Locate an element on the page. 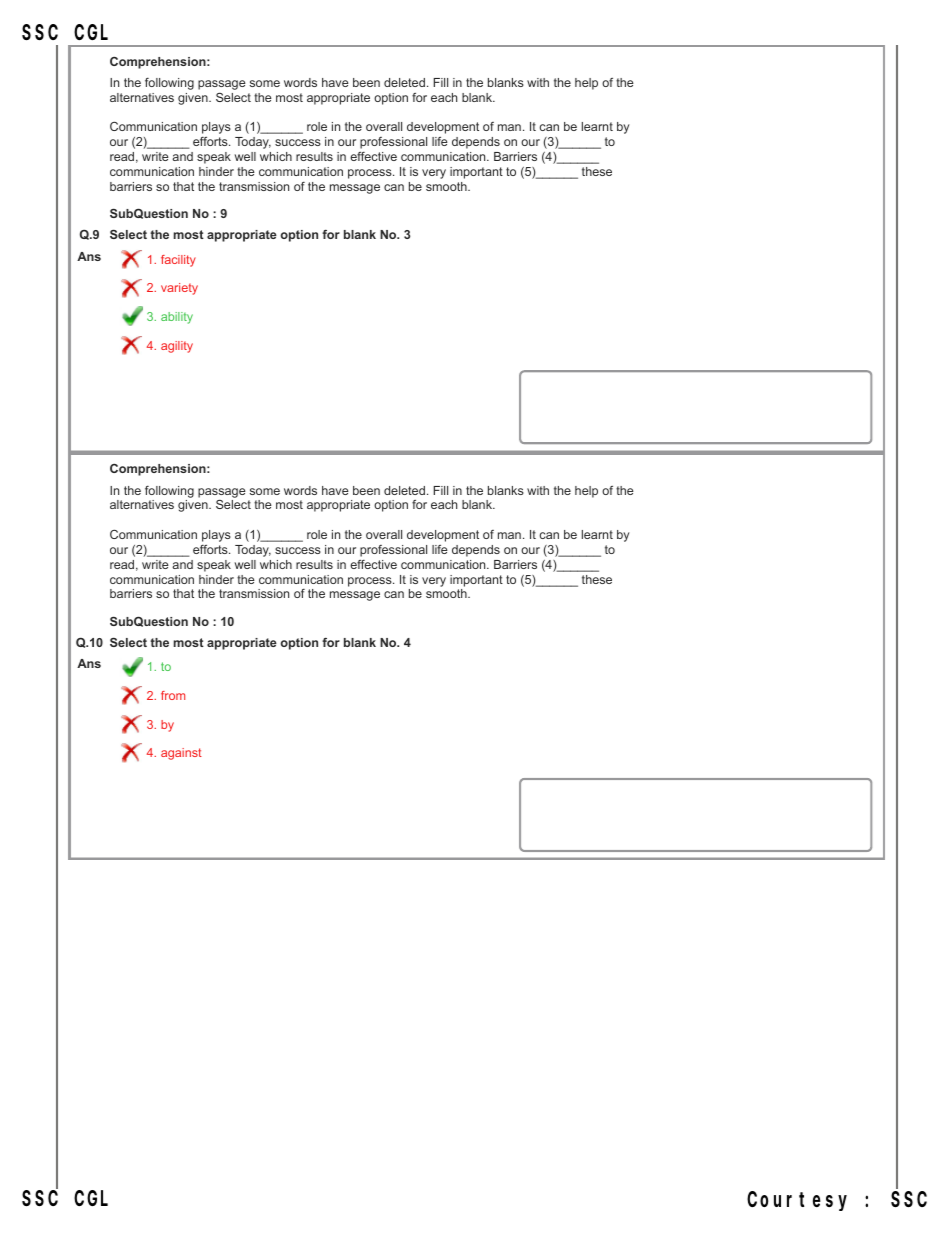 The height and width of the page is (1233, 952). variety is located at coordinates (179, 289).
